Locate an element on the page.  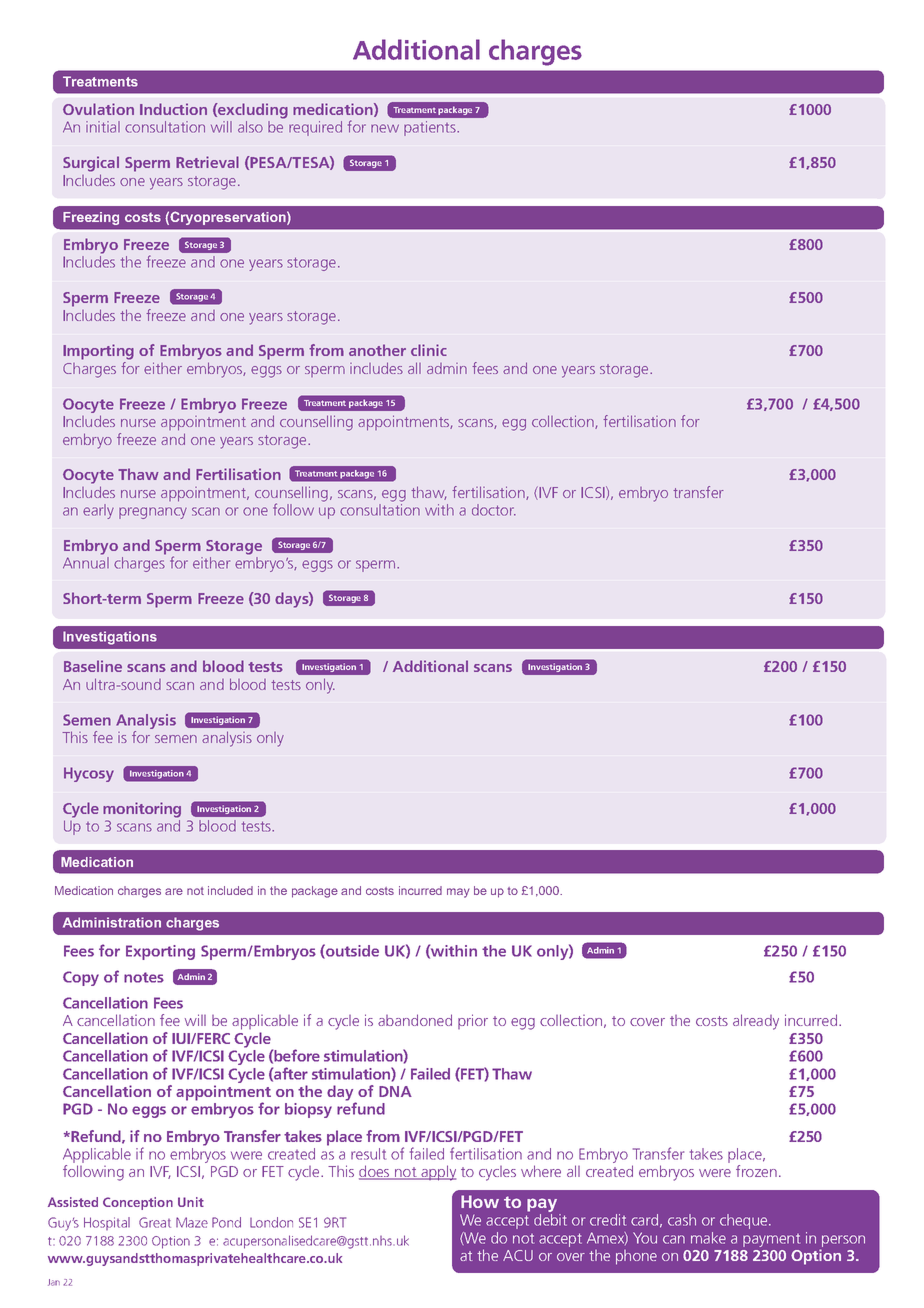
make is located at coordinates (708, 1238).
